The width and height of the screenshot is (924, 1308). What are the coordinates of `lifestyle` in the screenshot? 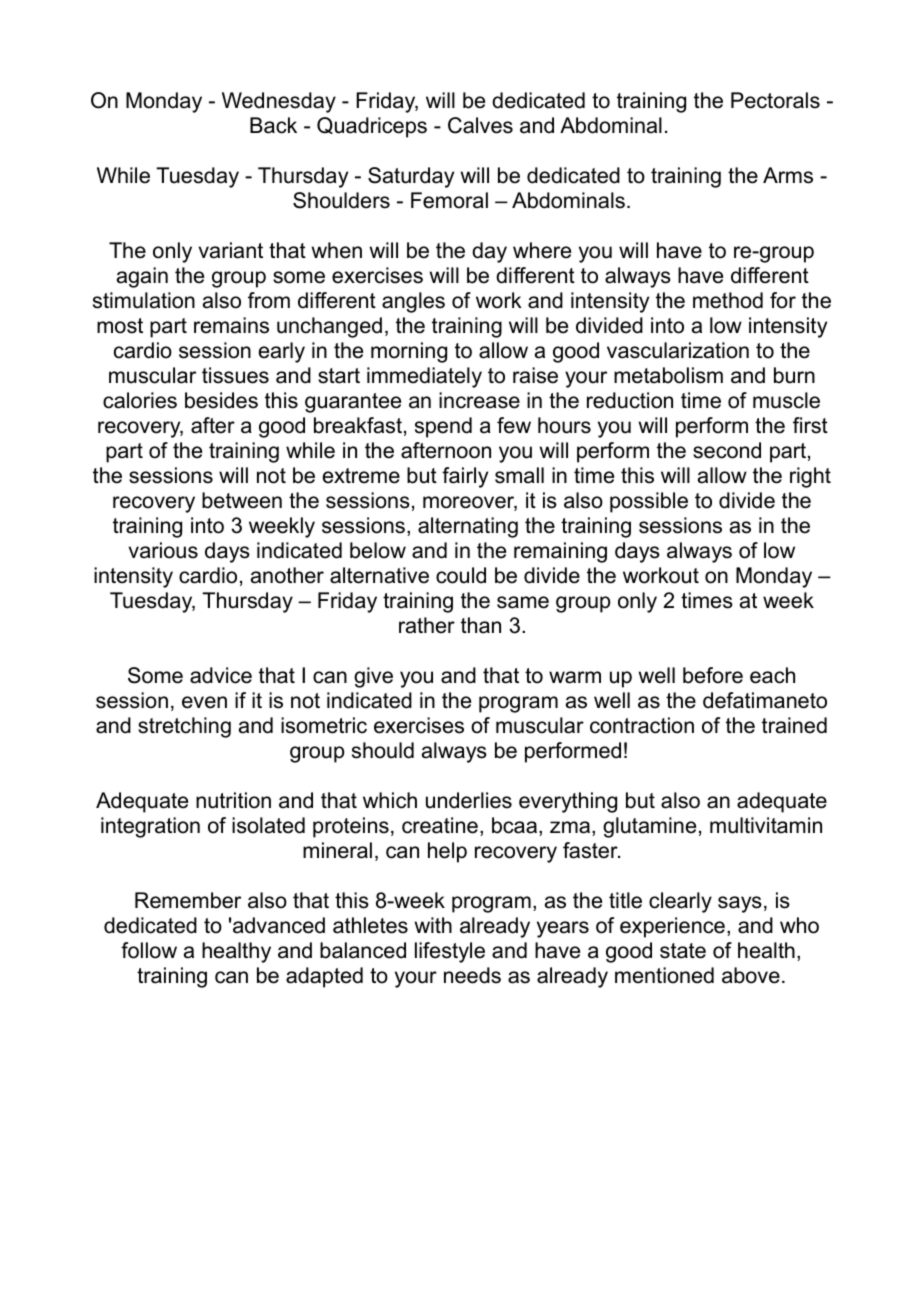 It's located at (450, 952).
